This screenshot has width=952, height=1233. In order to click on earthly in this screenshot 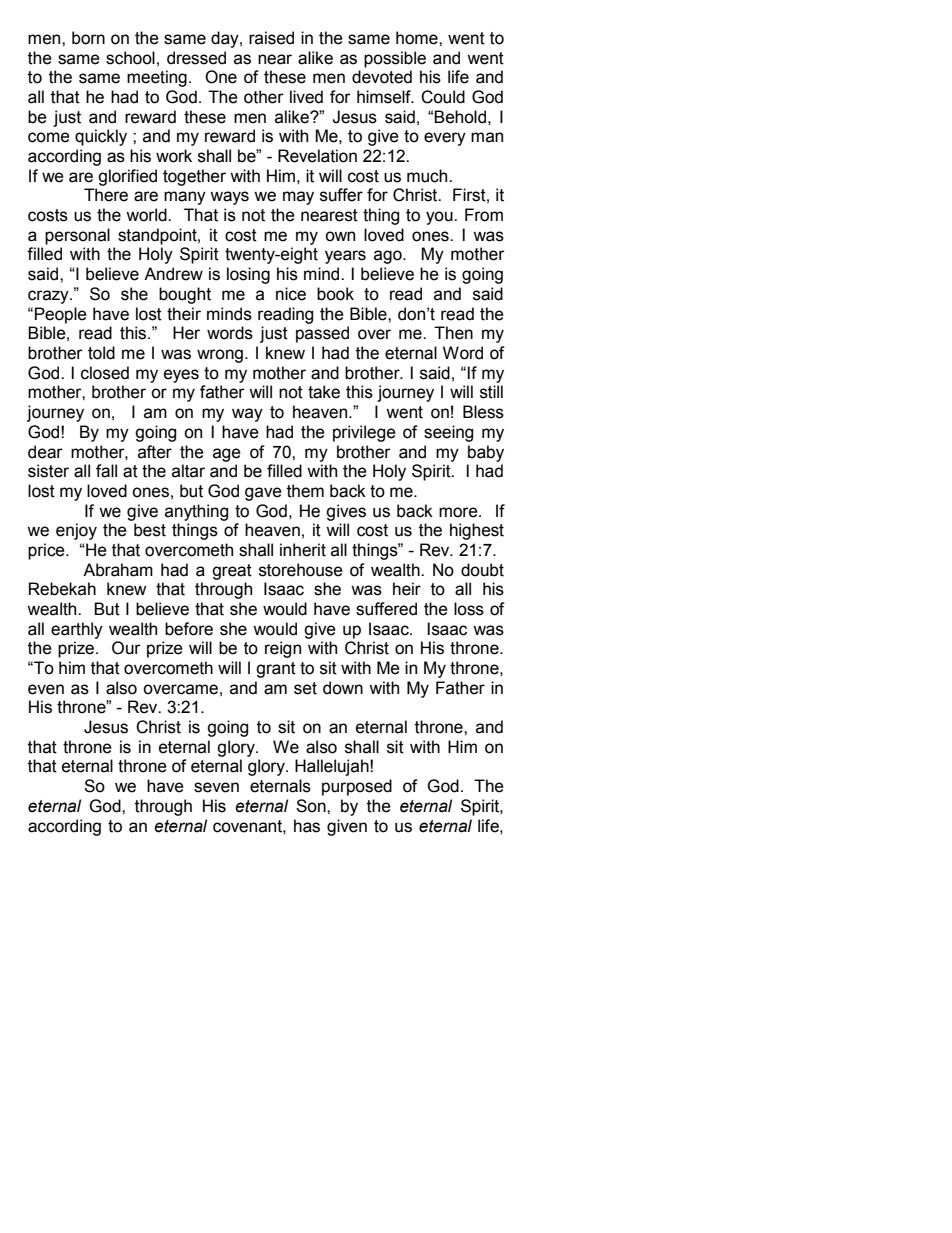, I will do `click(77, 630)`.
